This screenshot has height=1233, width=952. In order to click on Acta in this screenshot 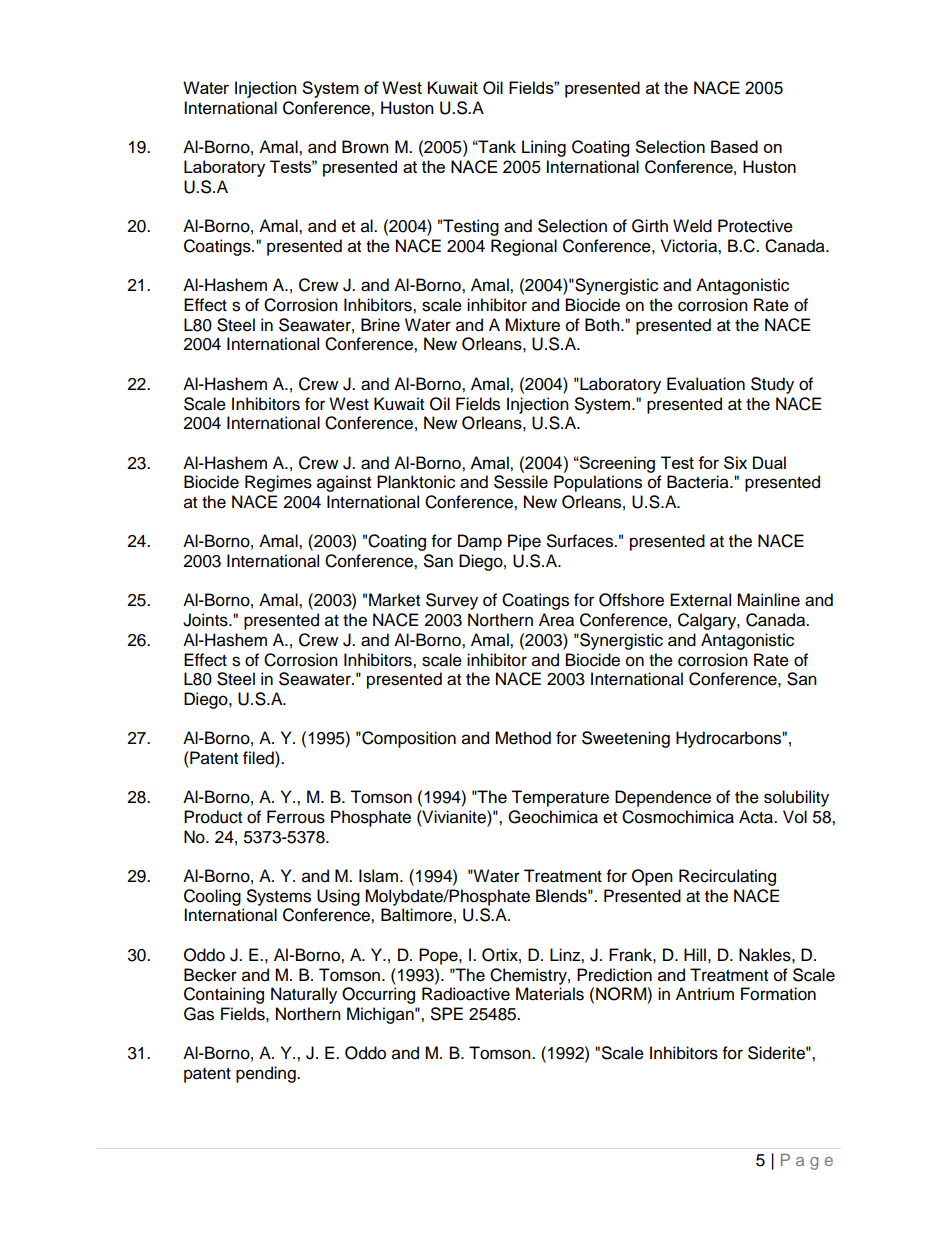, I will do `click(757, 817)`.
